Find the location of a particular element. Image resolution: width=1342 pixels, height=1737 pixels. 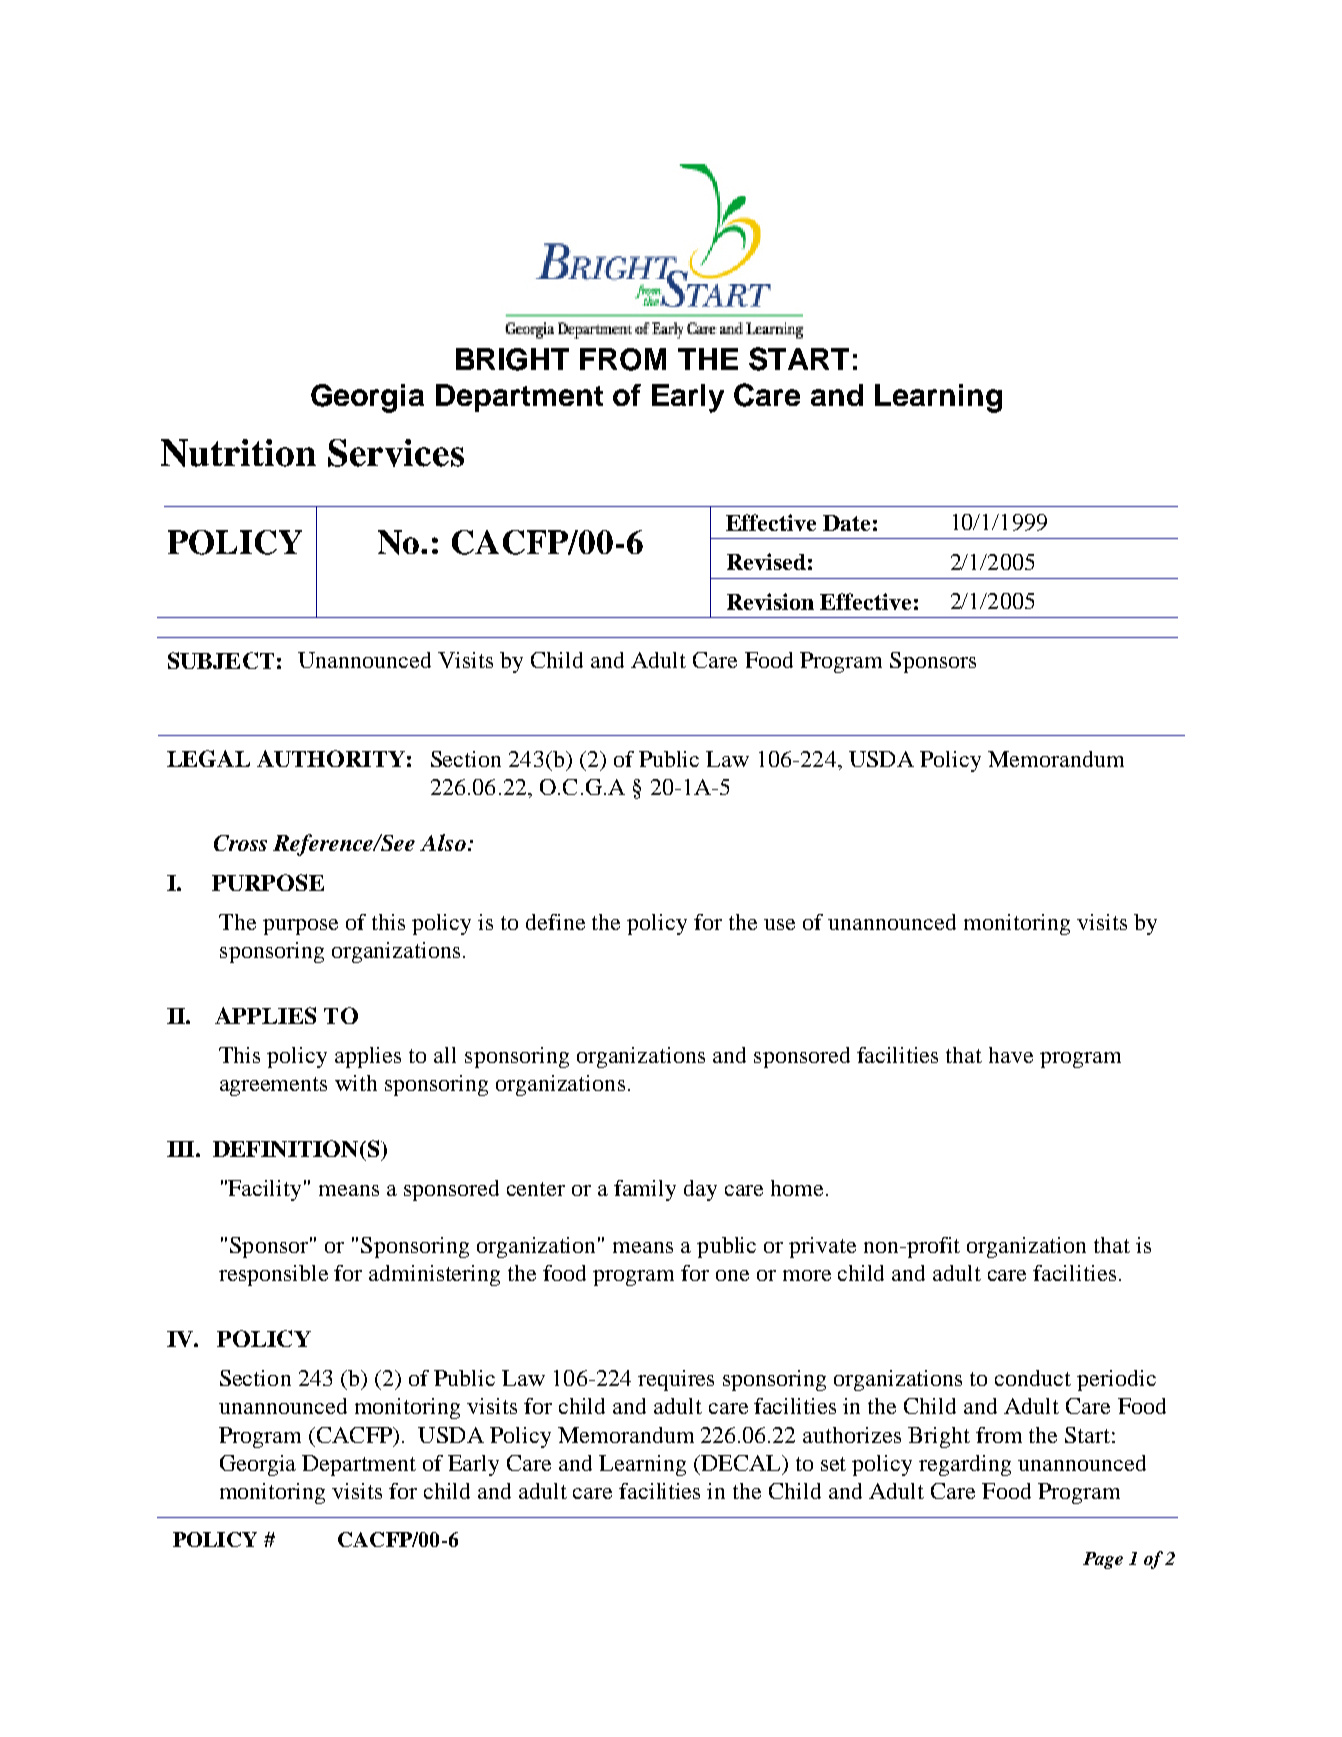

Cross is located at coordinates (240, 843).
